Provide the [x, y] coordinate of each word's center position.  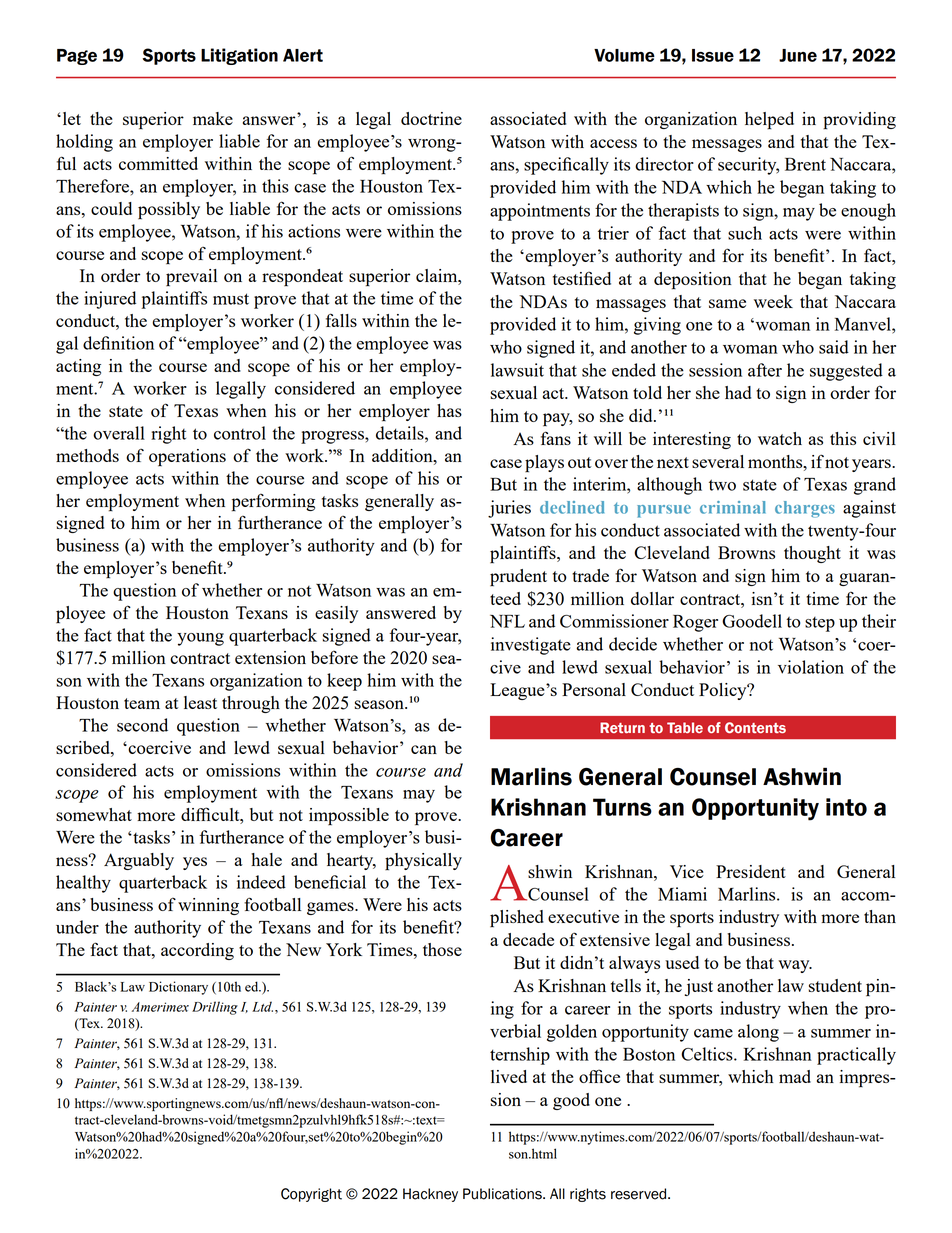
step [820, 624]
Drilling [215, 1008]
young [200, 639]
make [213, 118]
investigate [531, 646]
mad [795, 1076]
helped [769, 121]
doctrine [431, 118]
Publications [503, 1194]
